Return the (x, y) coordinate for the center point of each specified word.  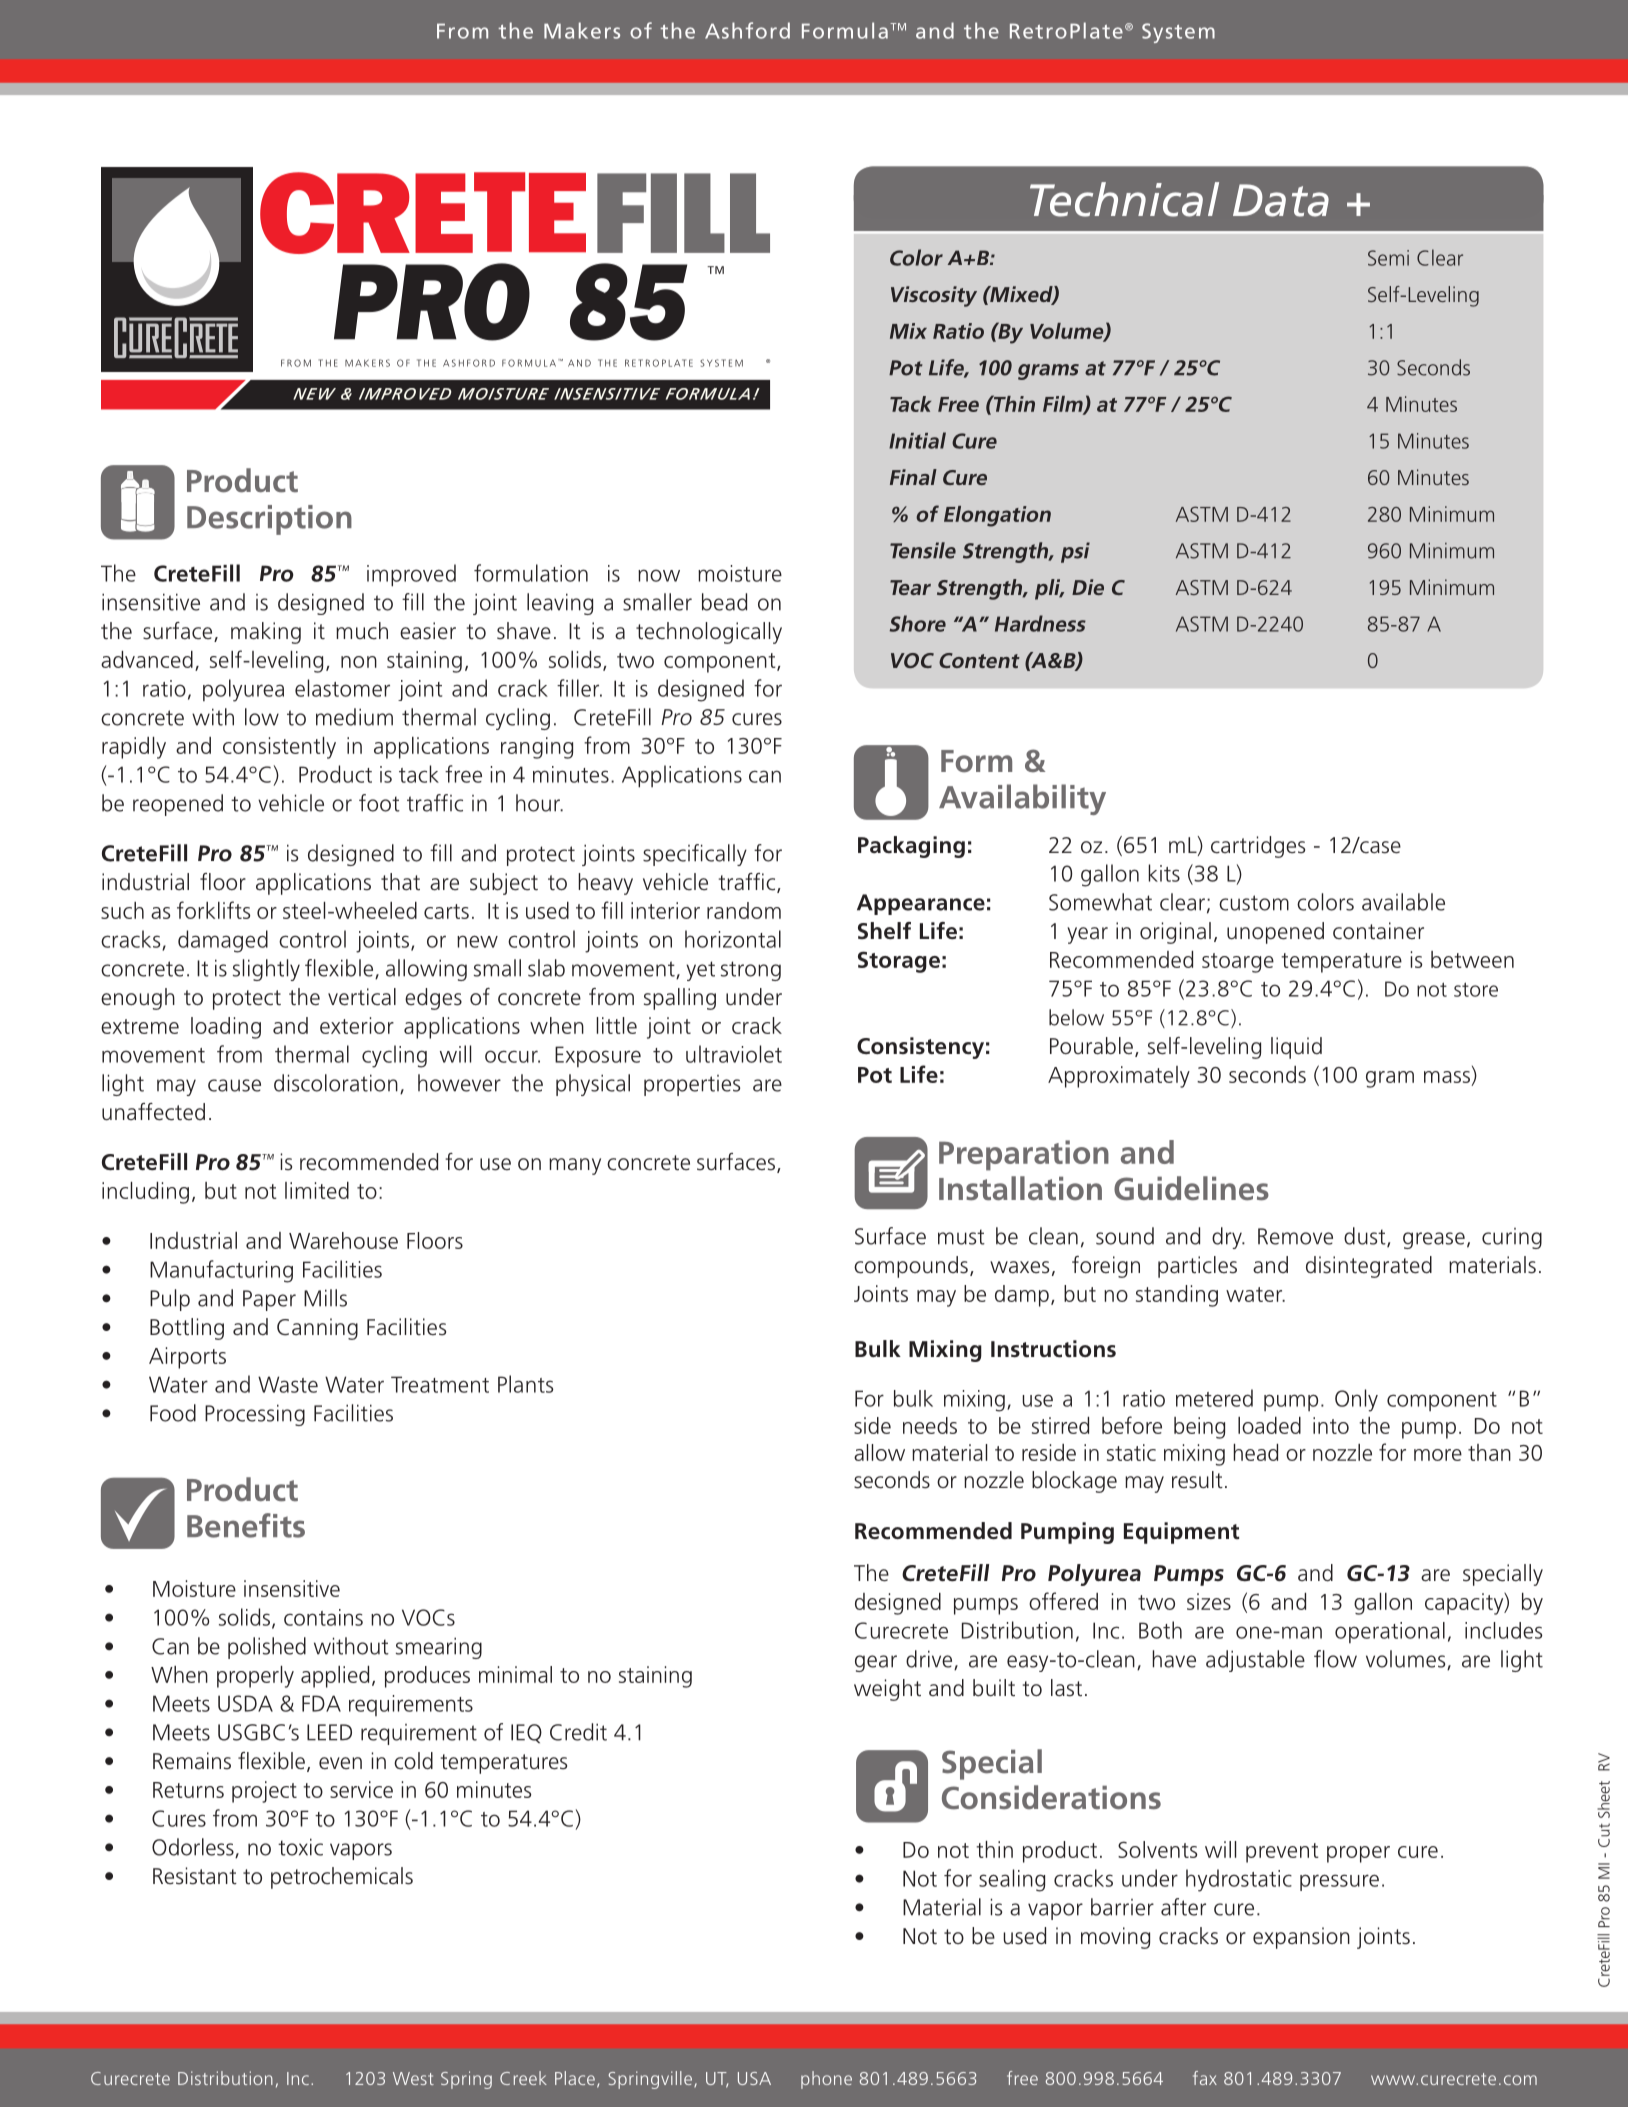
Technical (1124, 199)
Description (269, 520)
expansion (1301, 1938)
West (413, 2078)
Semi (1388, 258)
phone (826, 2080)
